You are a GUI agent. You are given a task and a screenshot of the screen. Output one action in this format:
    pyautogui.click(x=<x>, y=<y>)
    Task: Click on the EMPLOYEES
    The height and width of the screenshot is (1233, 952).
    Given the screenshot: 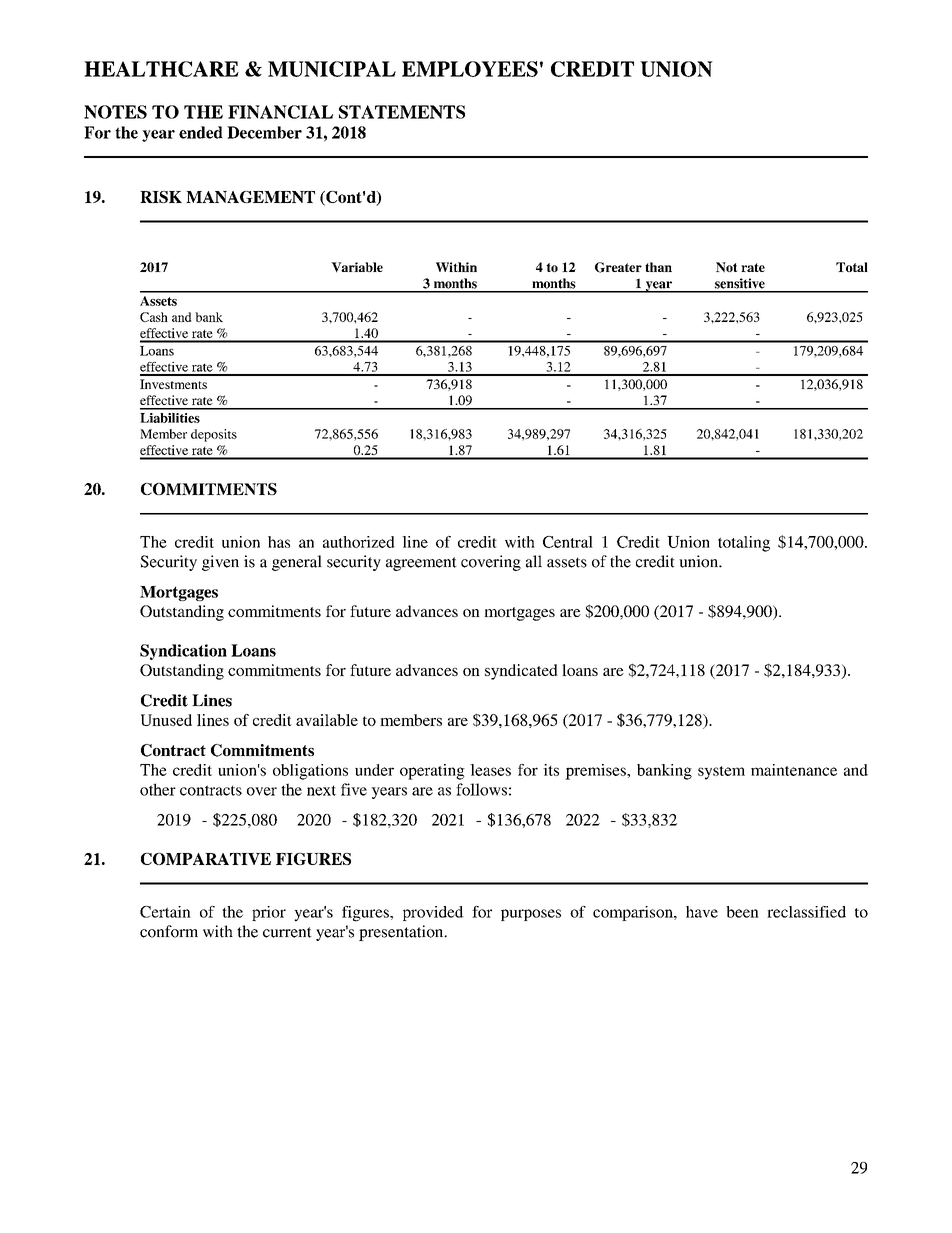 What is the action you would take?
    pyautogui.click(x=470, y=69)
